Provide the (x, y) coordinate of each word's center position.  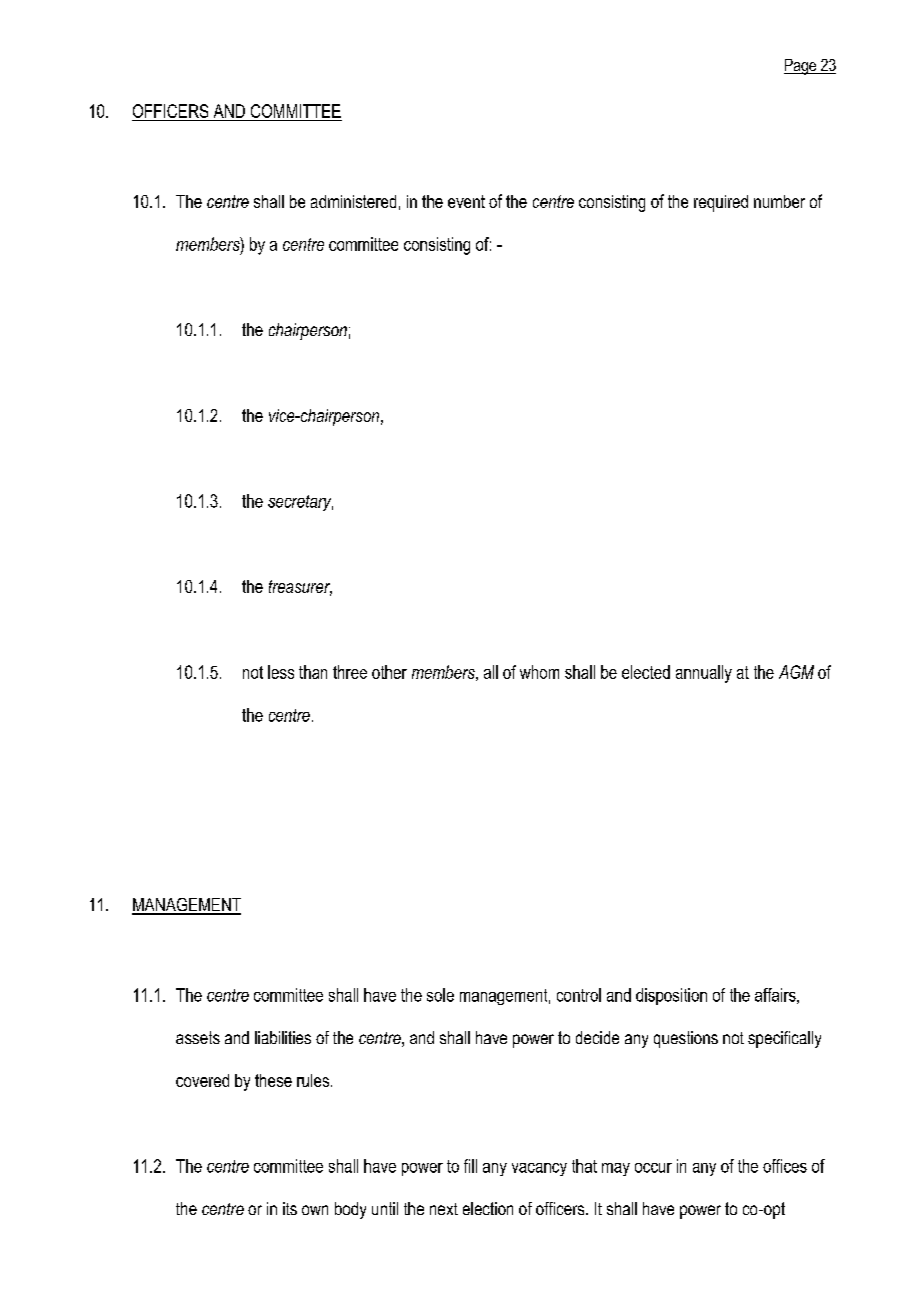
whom (539, 672)
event (466, 201)
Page (801, 67)
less (281, 672)
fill (470, 1166)
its (290, 1208)
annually (704, 674)
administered (353, 201)
